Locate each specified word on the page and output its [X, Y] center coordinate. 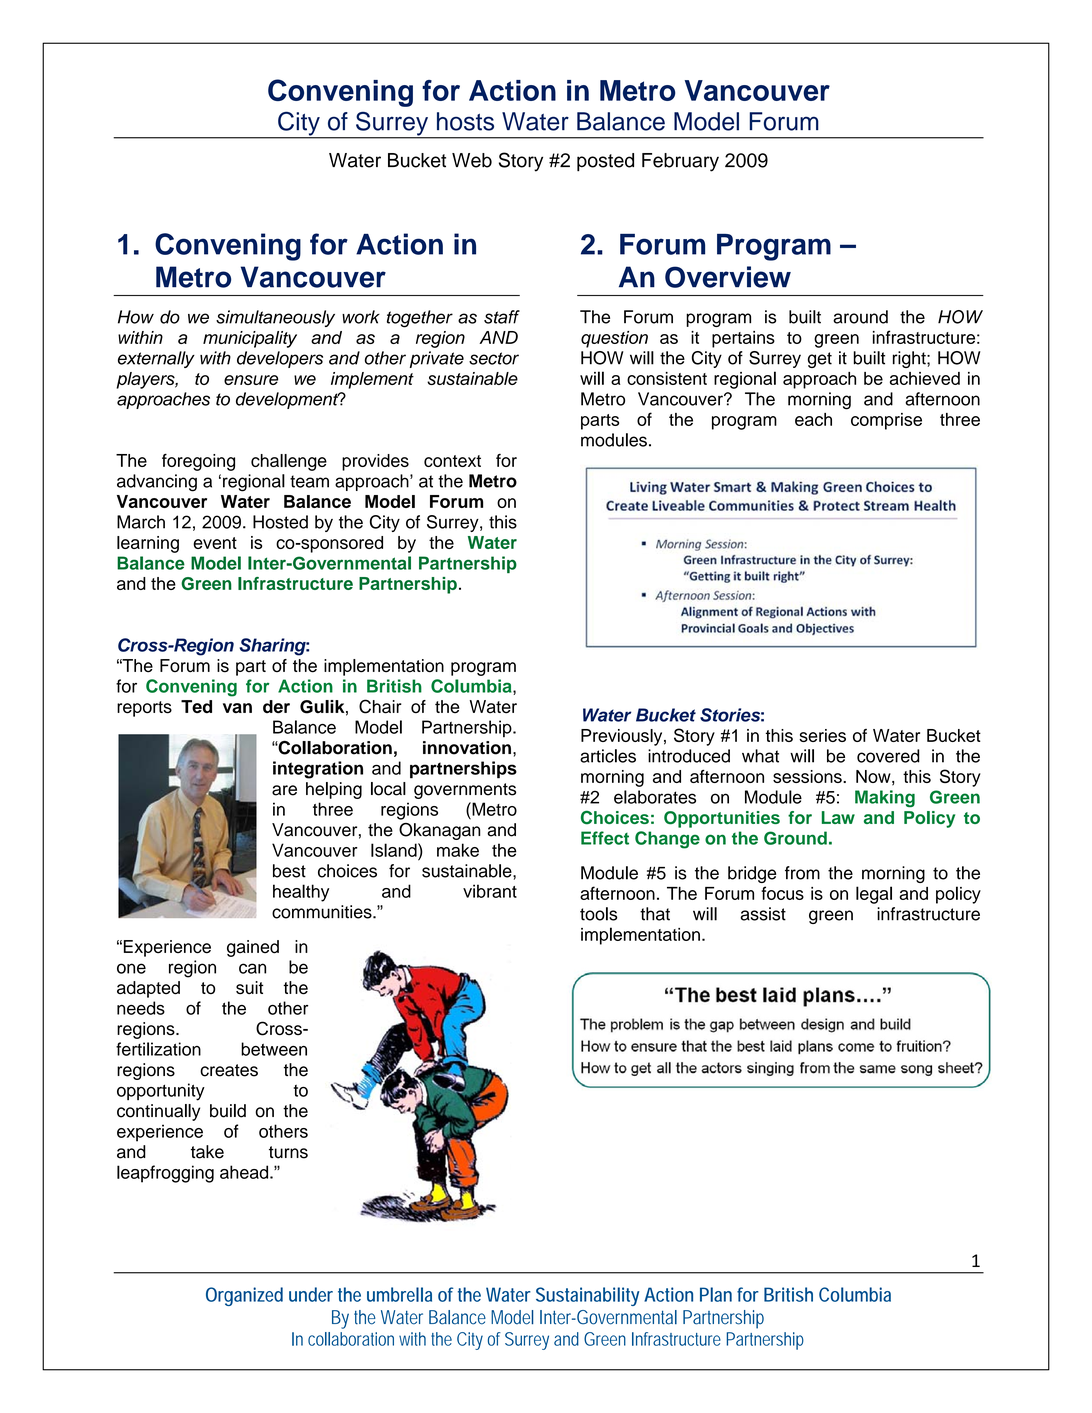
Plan [716, 1294]
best [289, 871]
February [680, 162]
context [452, 461]
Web [472, 160]
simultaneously [275, 318]
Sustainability [587, 1296]
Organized [244, 1296]
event [215, 543]
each [813, 419]
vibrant [490, 891]
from [802, 873]
